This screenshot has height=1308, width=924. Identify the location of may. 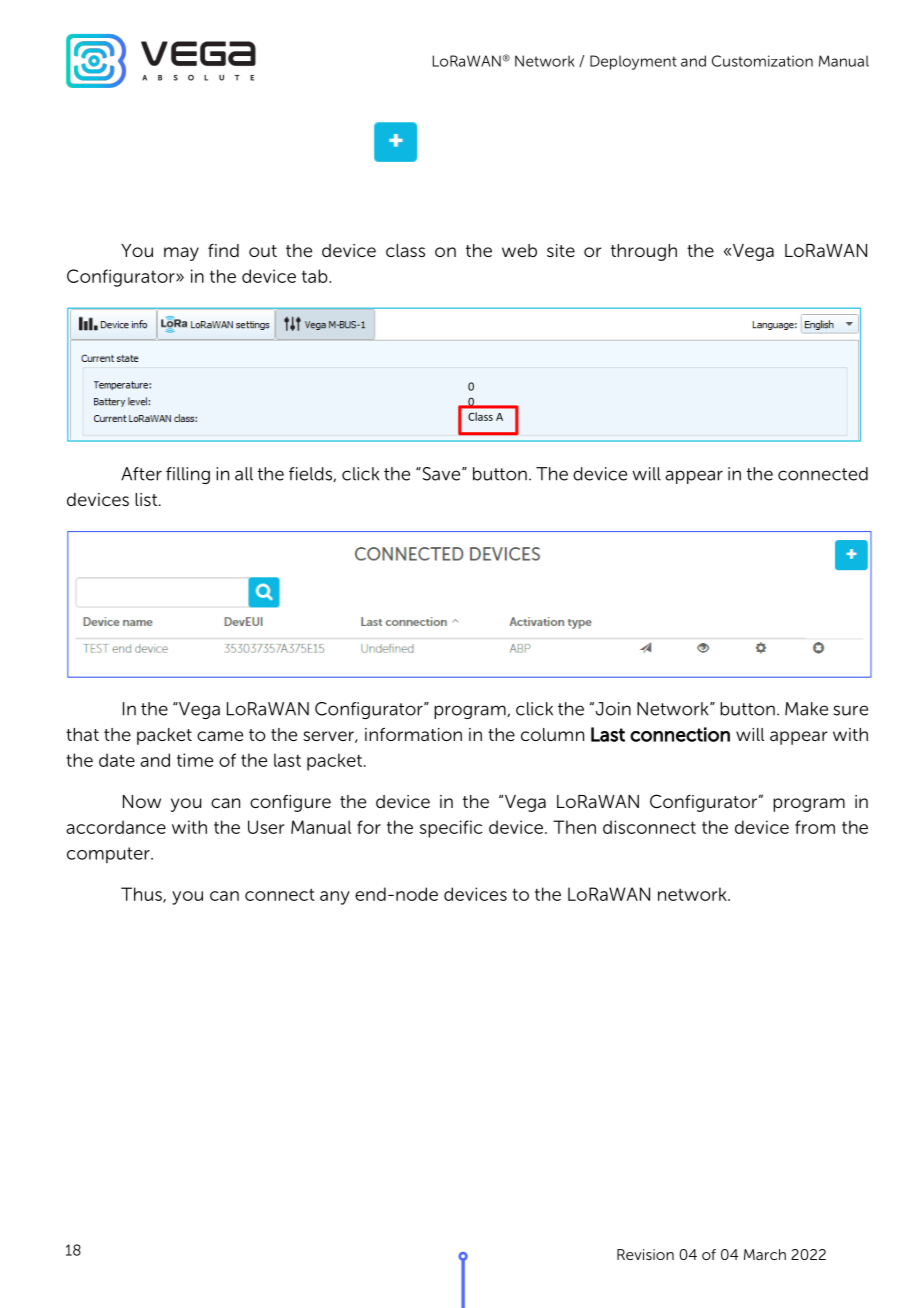
(181, 254).
